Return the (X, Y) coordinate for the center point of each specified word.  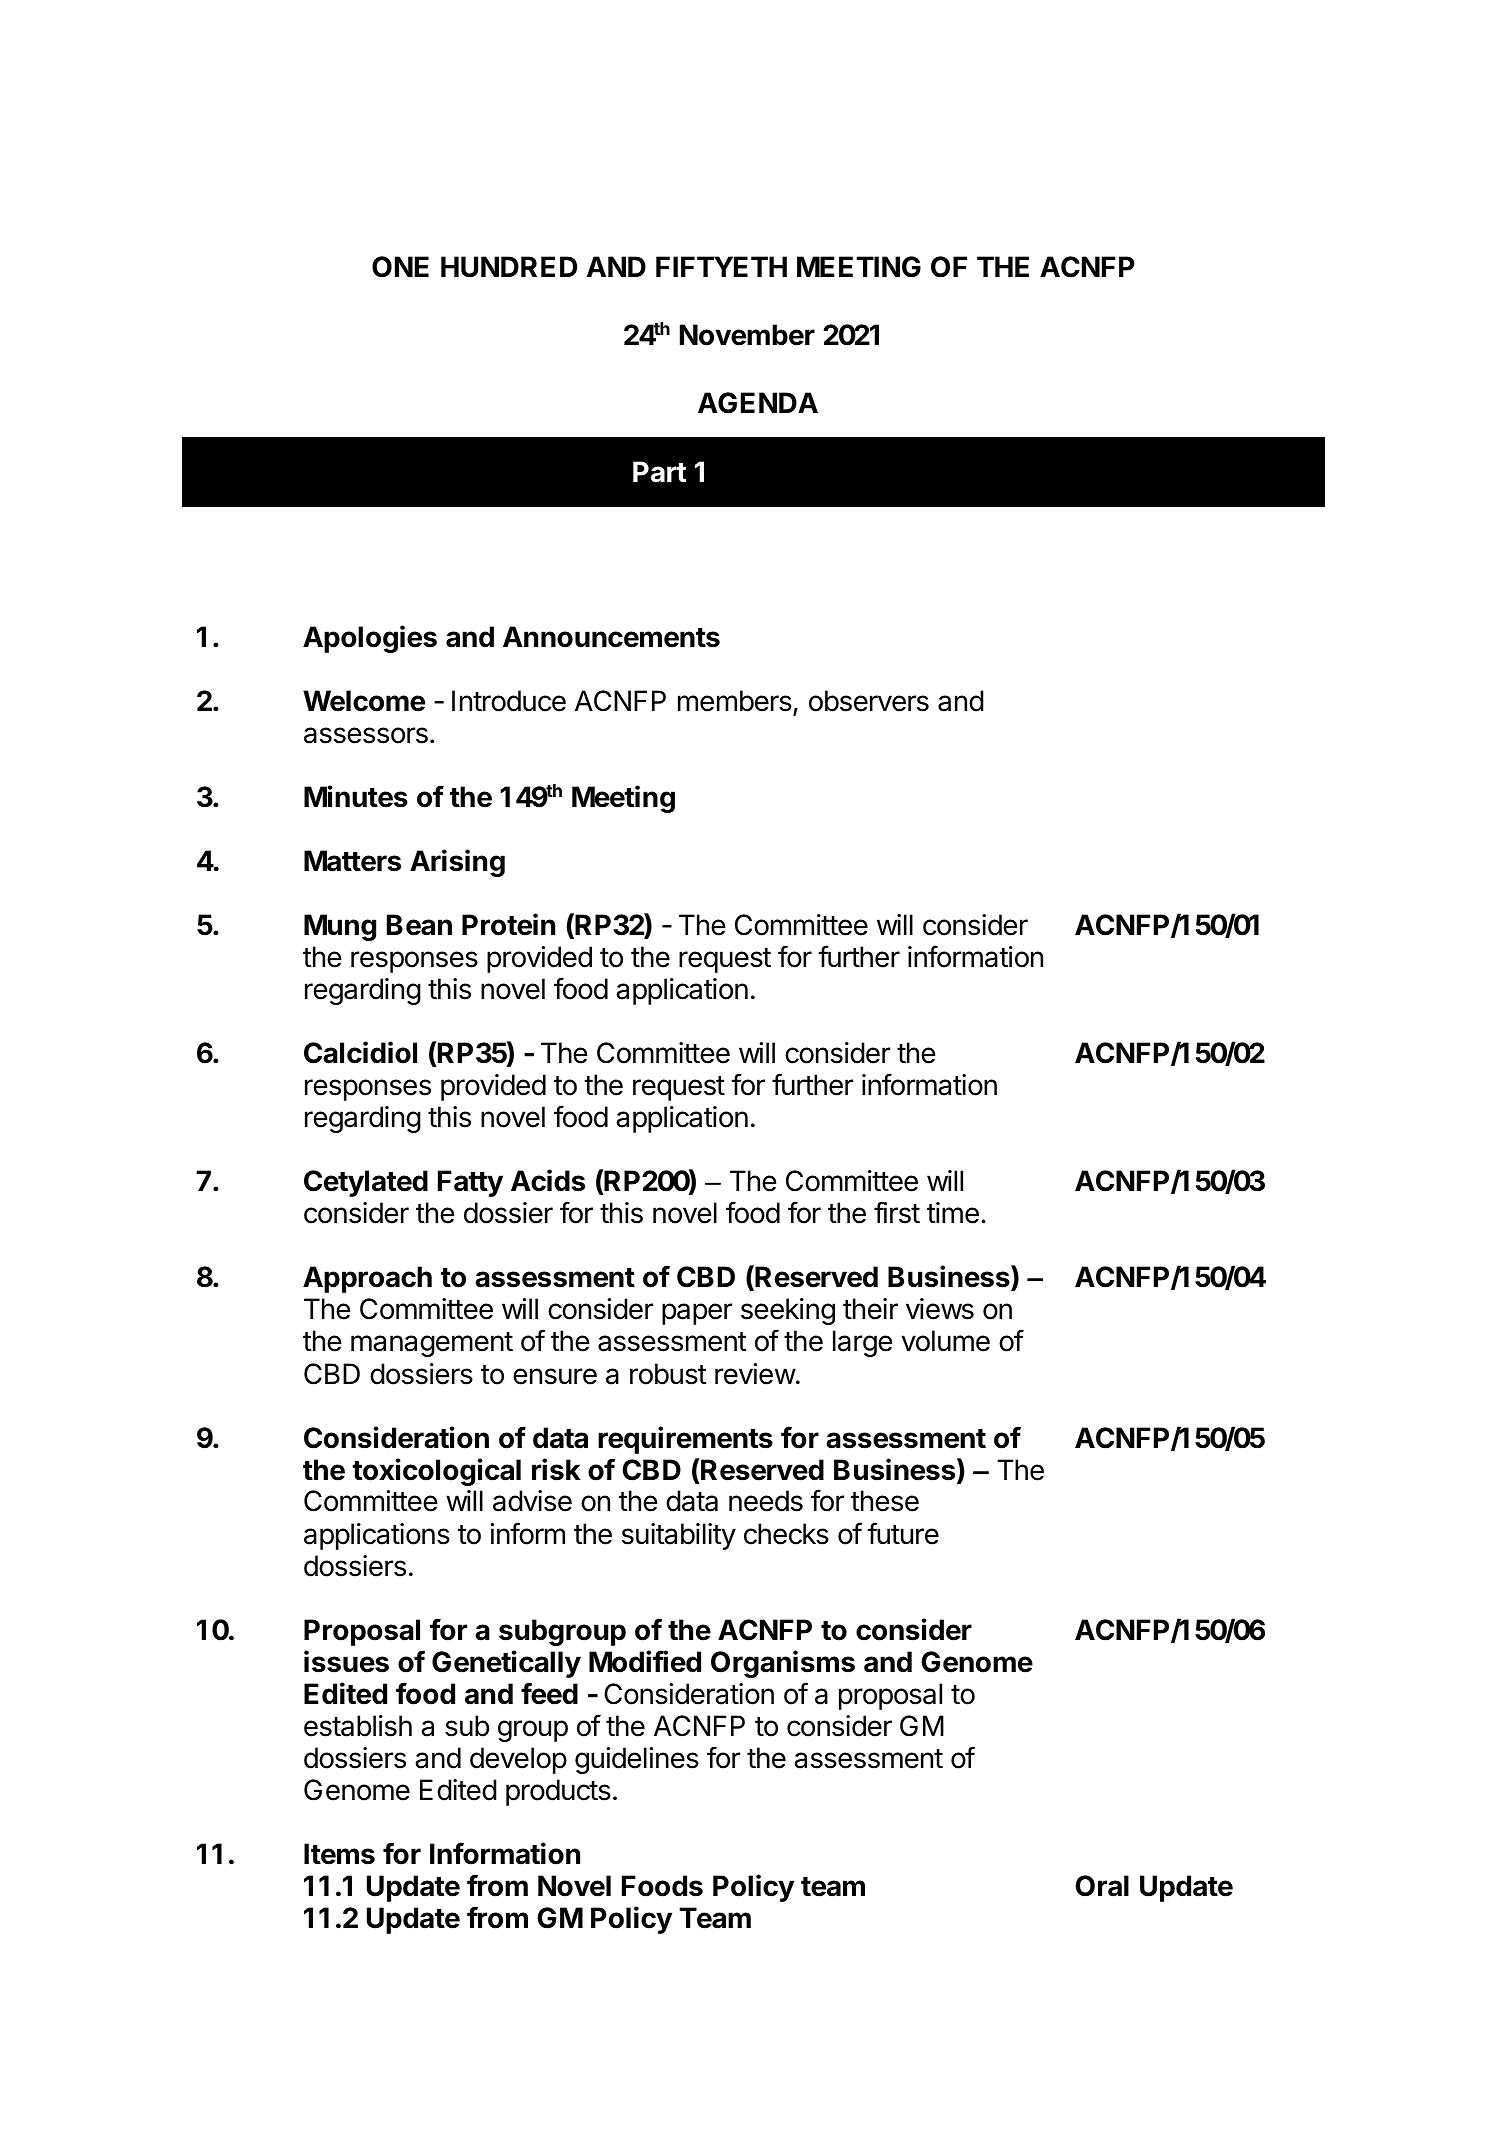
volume (945, 1341)
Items (339, 1854)
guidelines (637, 1760)
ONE (400, 267)
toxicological (436, 1472)
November (747, 335)
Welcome (364, 701)
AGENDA (758, 403)
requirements (685, 1440)
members (735, 701)
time (953, 1213)
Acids (548, 1180)
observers (869, 701)
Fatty (470, 1183)
